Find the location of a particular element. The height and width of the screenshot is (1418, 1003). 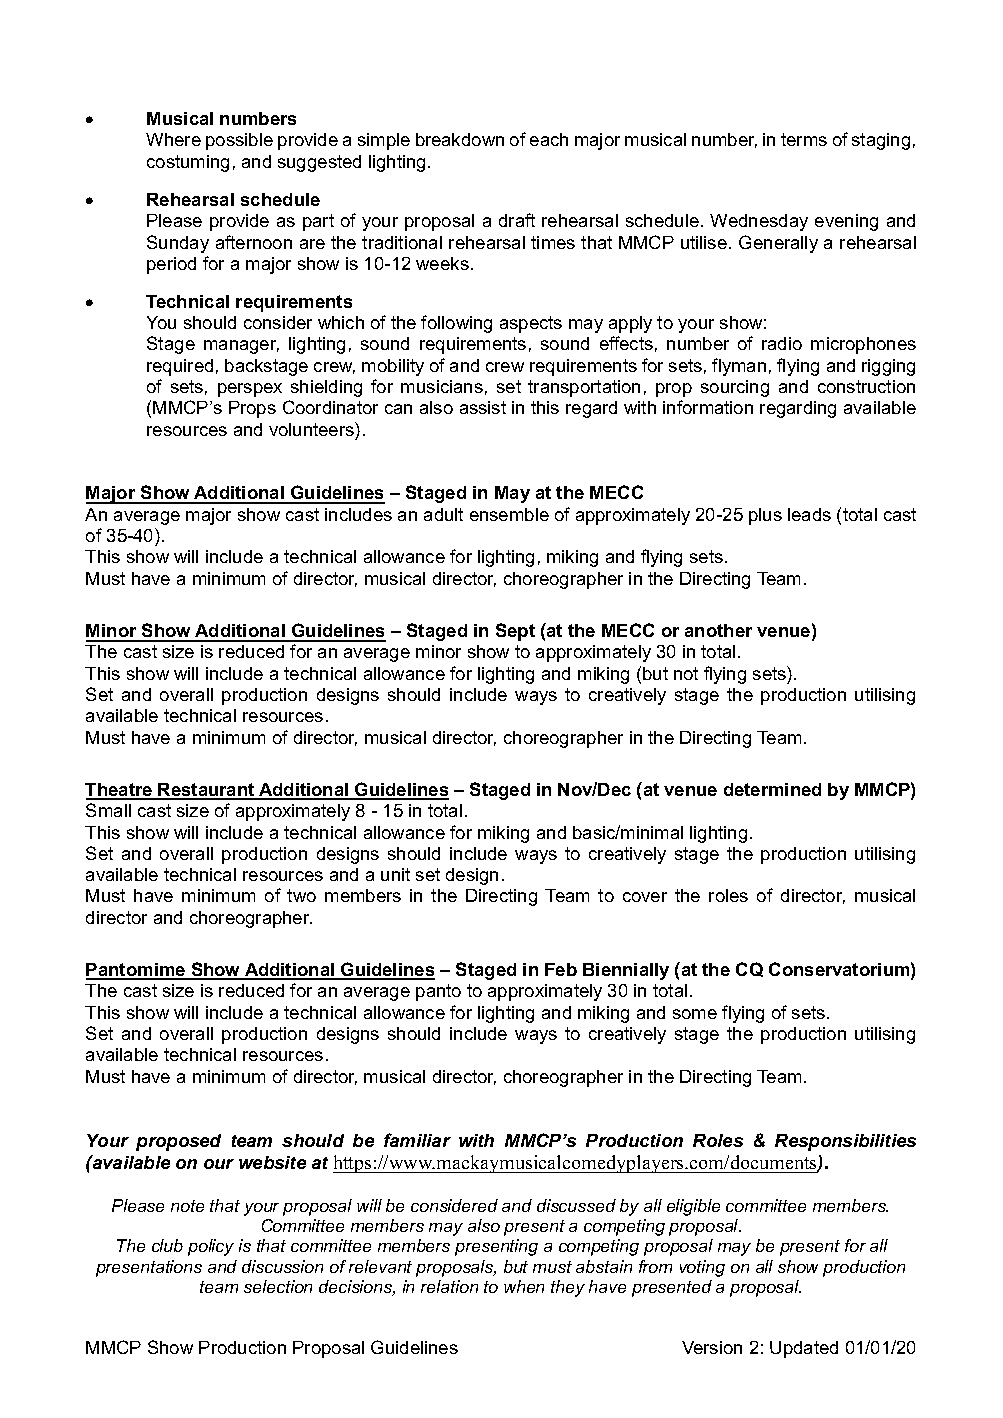

terms is located at coordinates (804, 139).
